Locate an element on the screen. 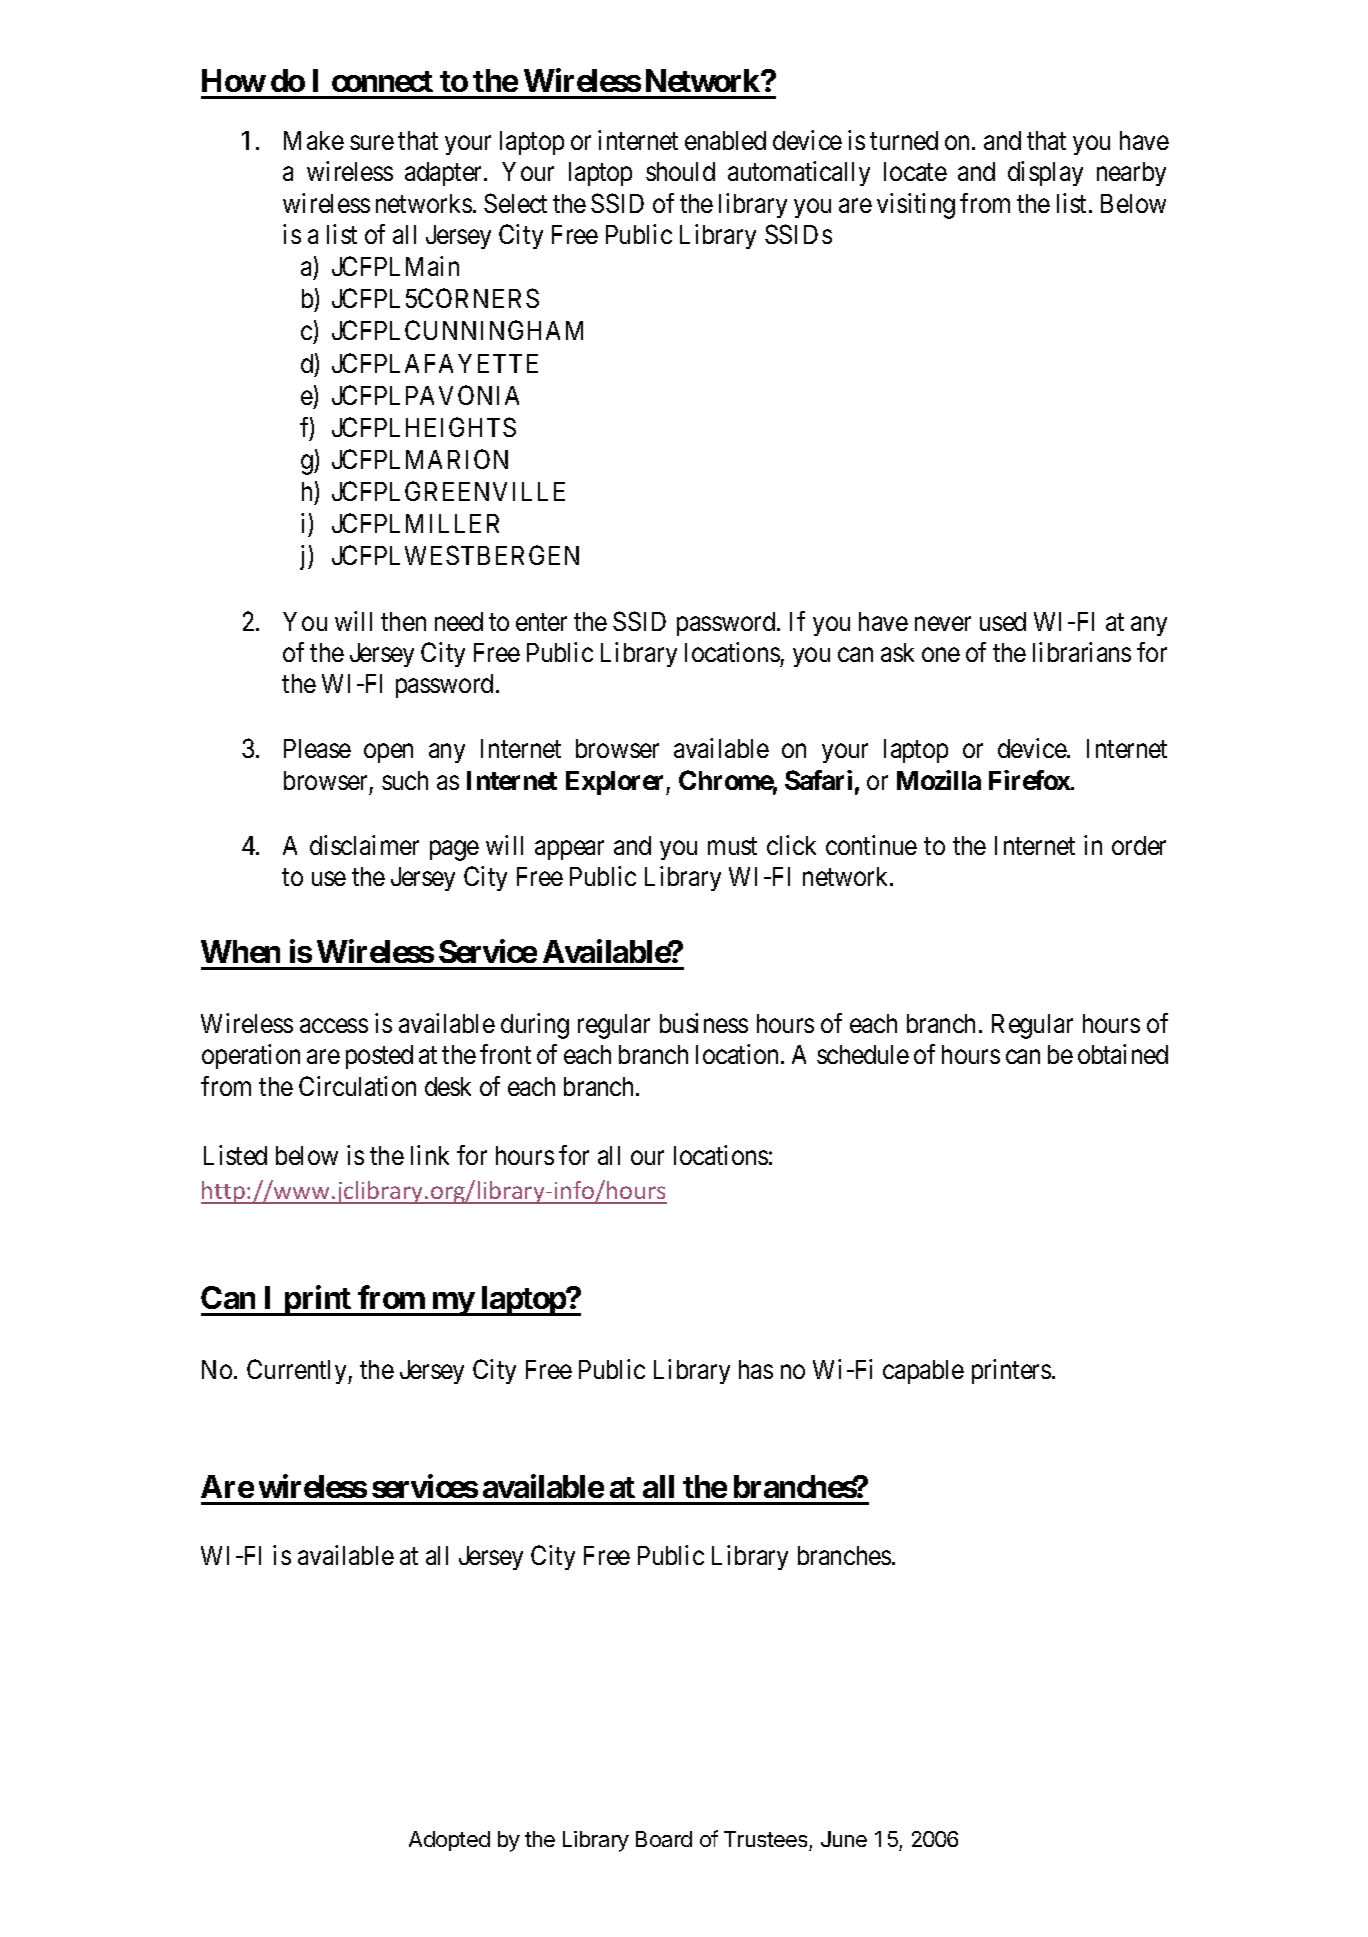  Board is located at coordinates (664, 1839).
